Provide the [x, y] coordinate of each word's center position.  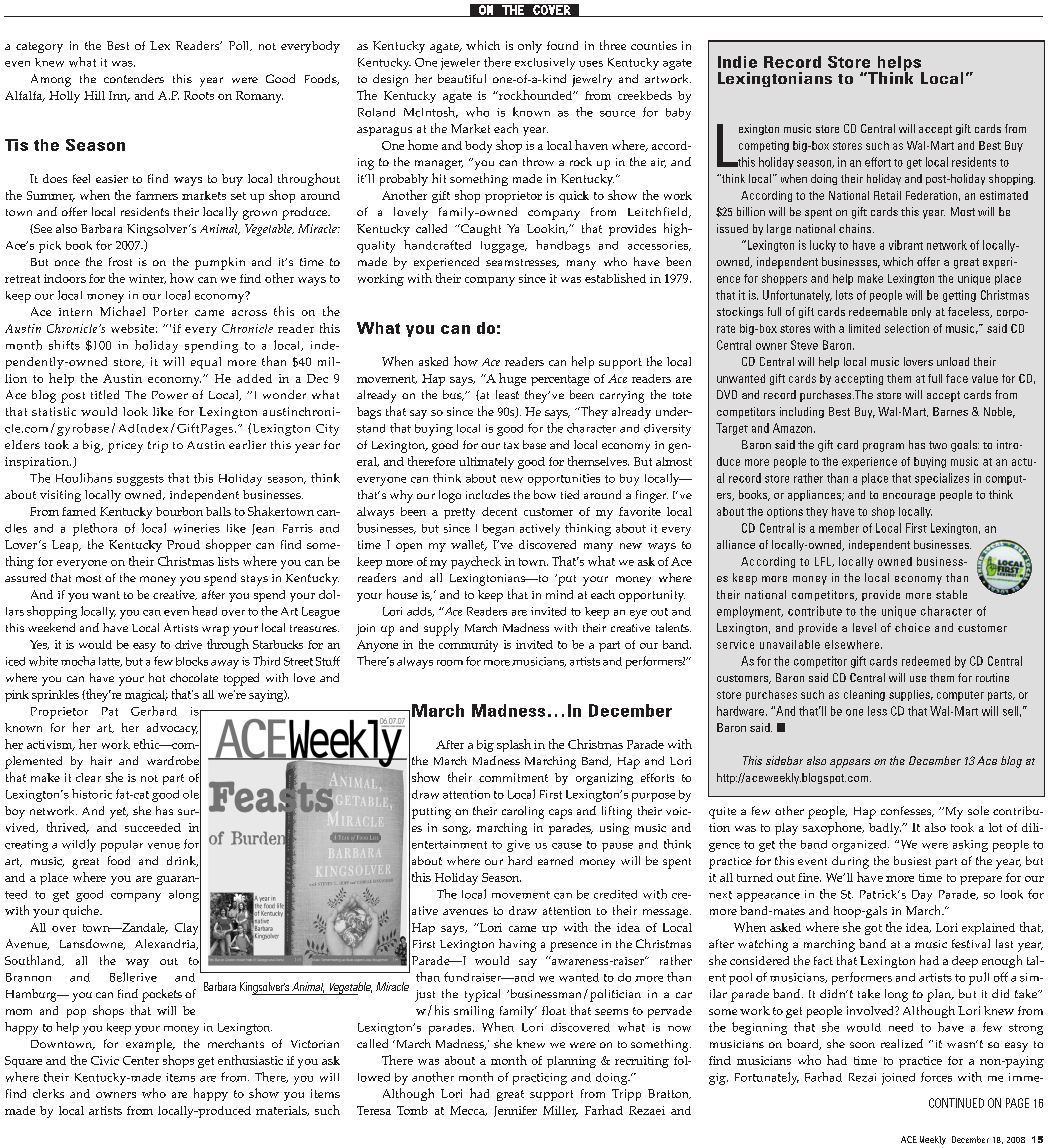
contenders [134, 78]
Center [141, 1060]
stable [951, 594]
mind [559, 594]
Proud [183, 544]
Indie [737, 62]
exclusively [545, 64]
